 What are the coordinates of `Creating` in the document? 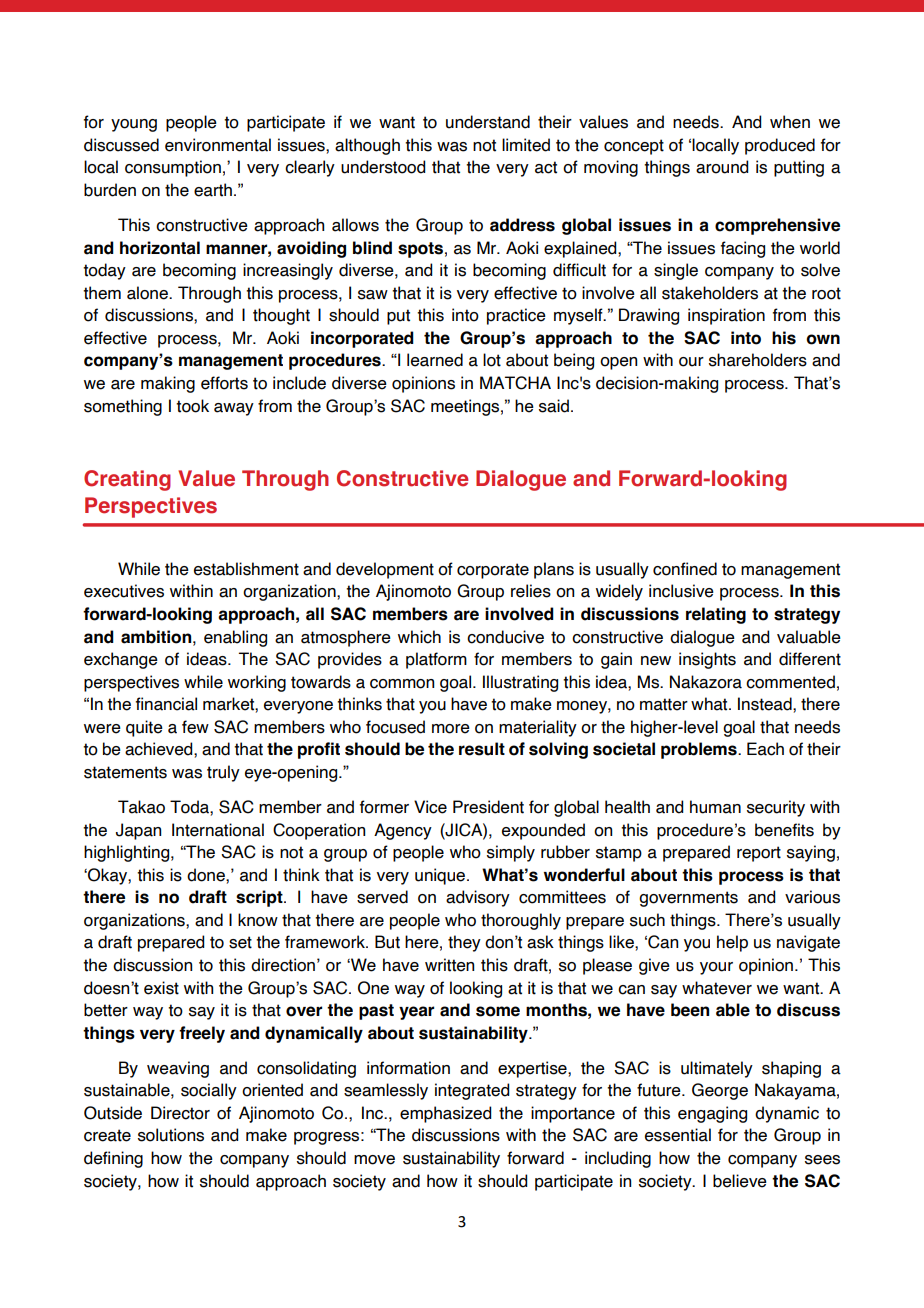 It's located at (127, 480).
